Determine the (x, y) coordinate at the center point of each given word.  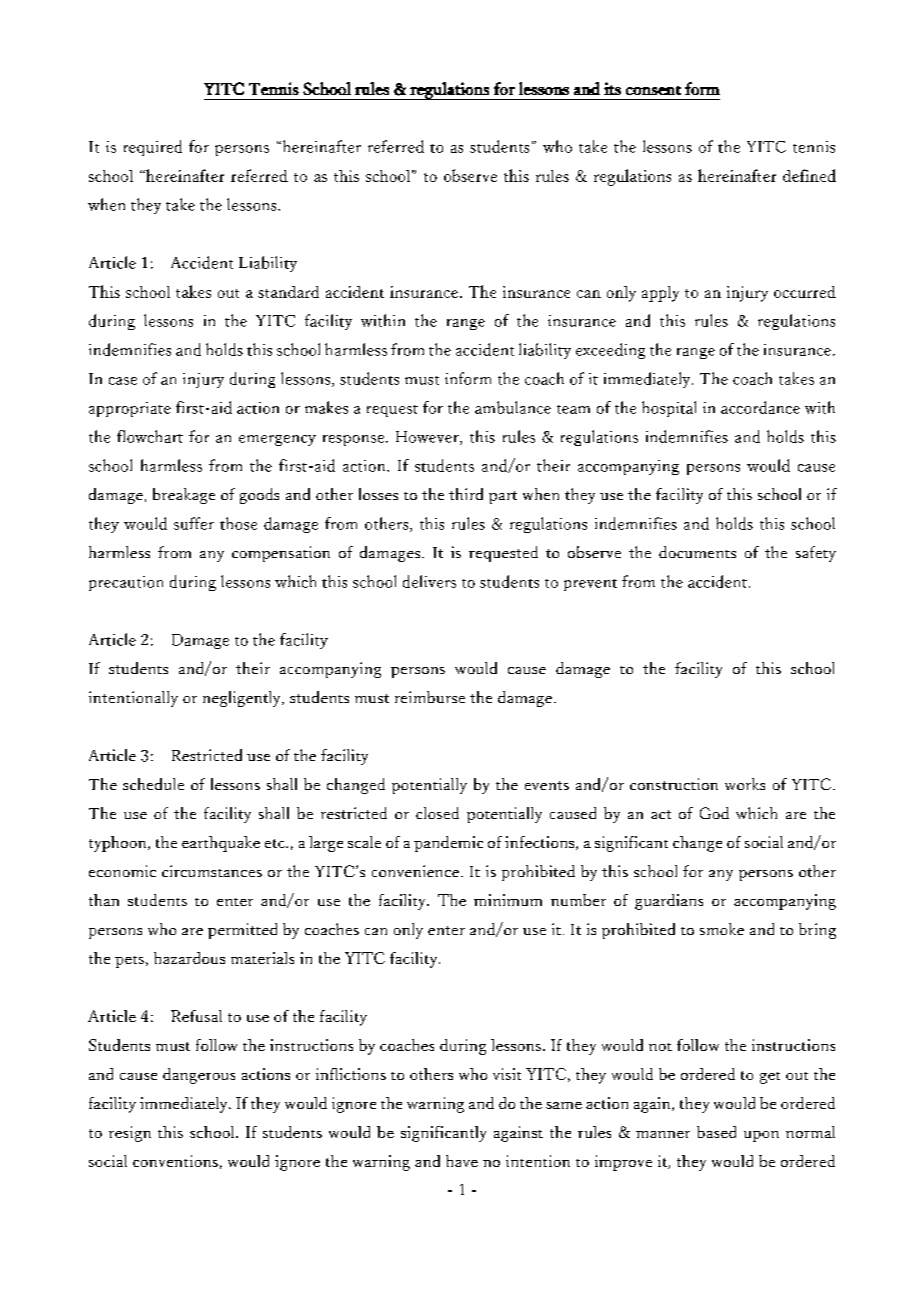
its (612, 88)
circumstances (212, 871)
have (462, 1161)
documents (697, 552)
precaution (126, 583)
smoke (722, 929)
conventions (175, 1161)
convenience (415, 871)
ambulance (513, 407)
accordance (760, 407)
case (123, 381)
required (153, 148)
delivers (429, 581)
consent (653, 90)
